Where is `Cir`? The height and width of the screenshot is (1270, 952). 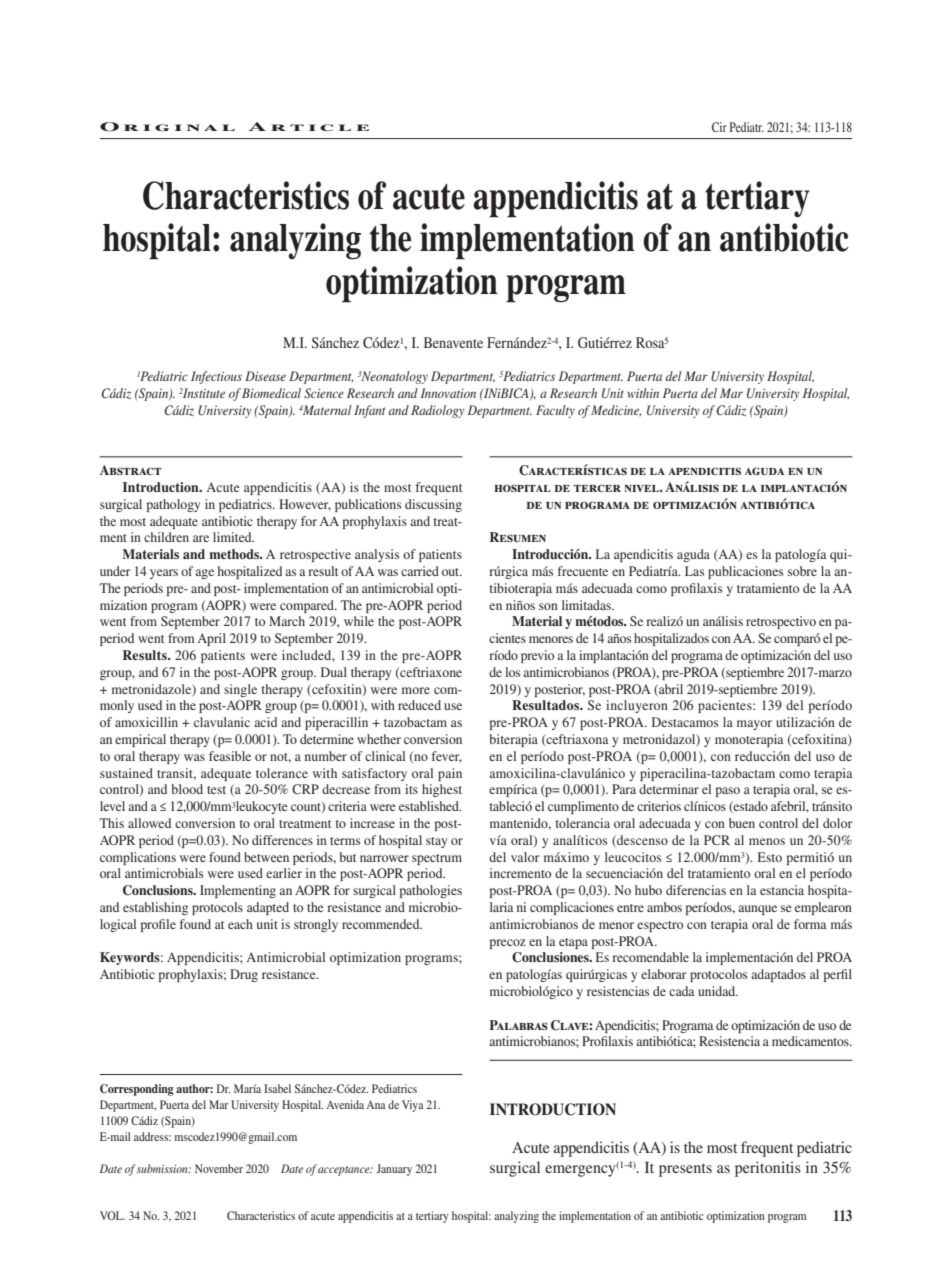
Cir is located at coordinates (719, 127).
